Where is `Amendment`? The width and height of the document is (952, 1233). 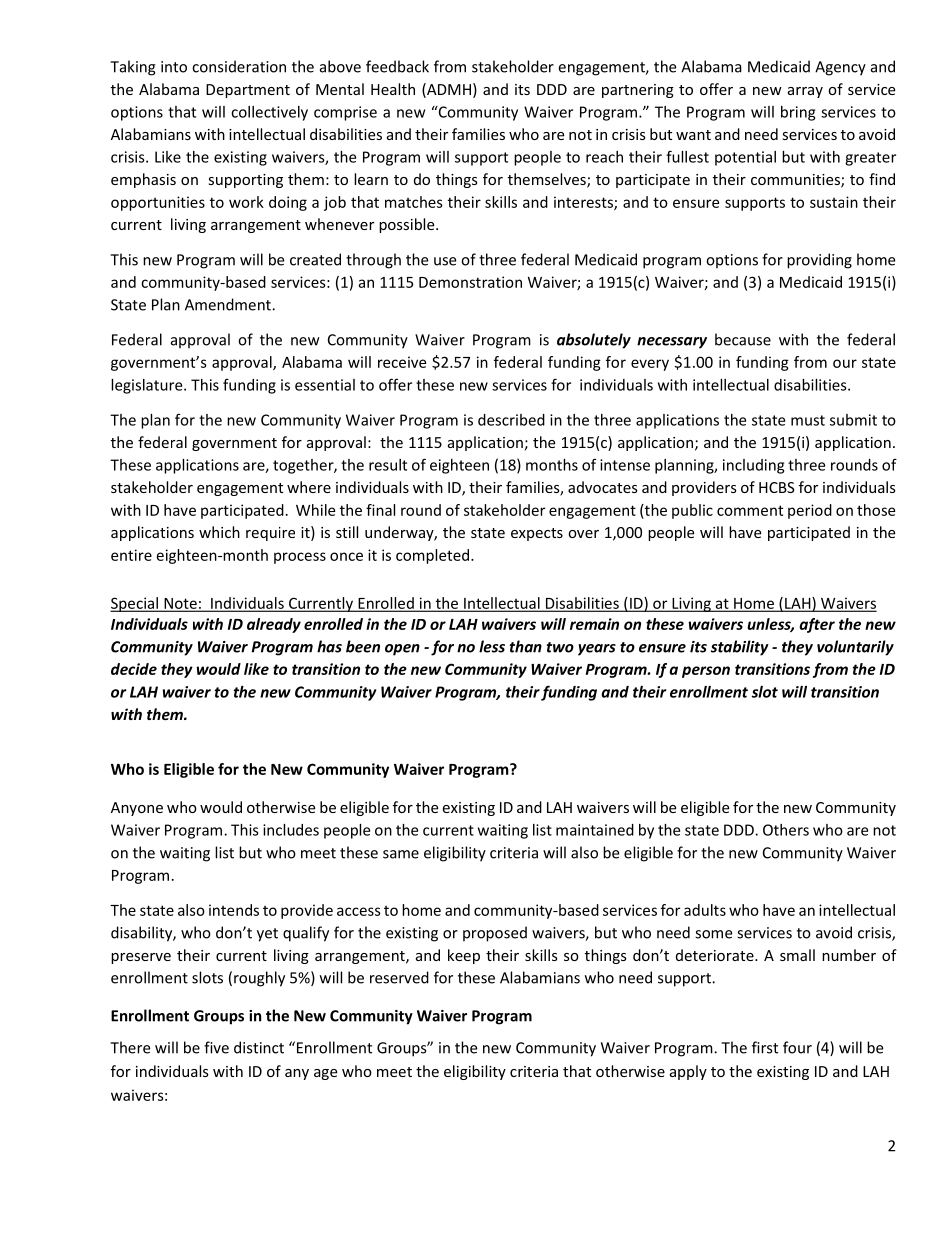
Amendment is located at coordinates (229, 304).
